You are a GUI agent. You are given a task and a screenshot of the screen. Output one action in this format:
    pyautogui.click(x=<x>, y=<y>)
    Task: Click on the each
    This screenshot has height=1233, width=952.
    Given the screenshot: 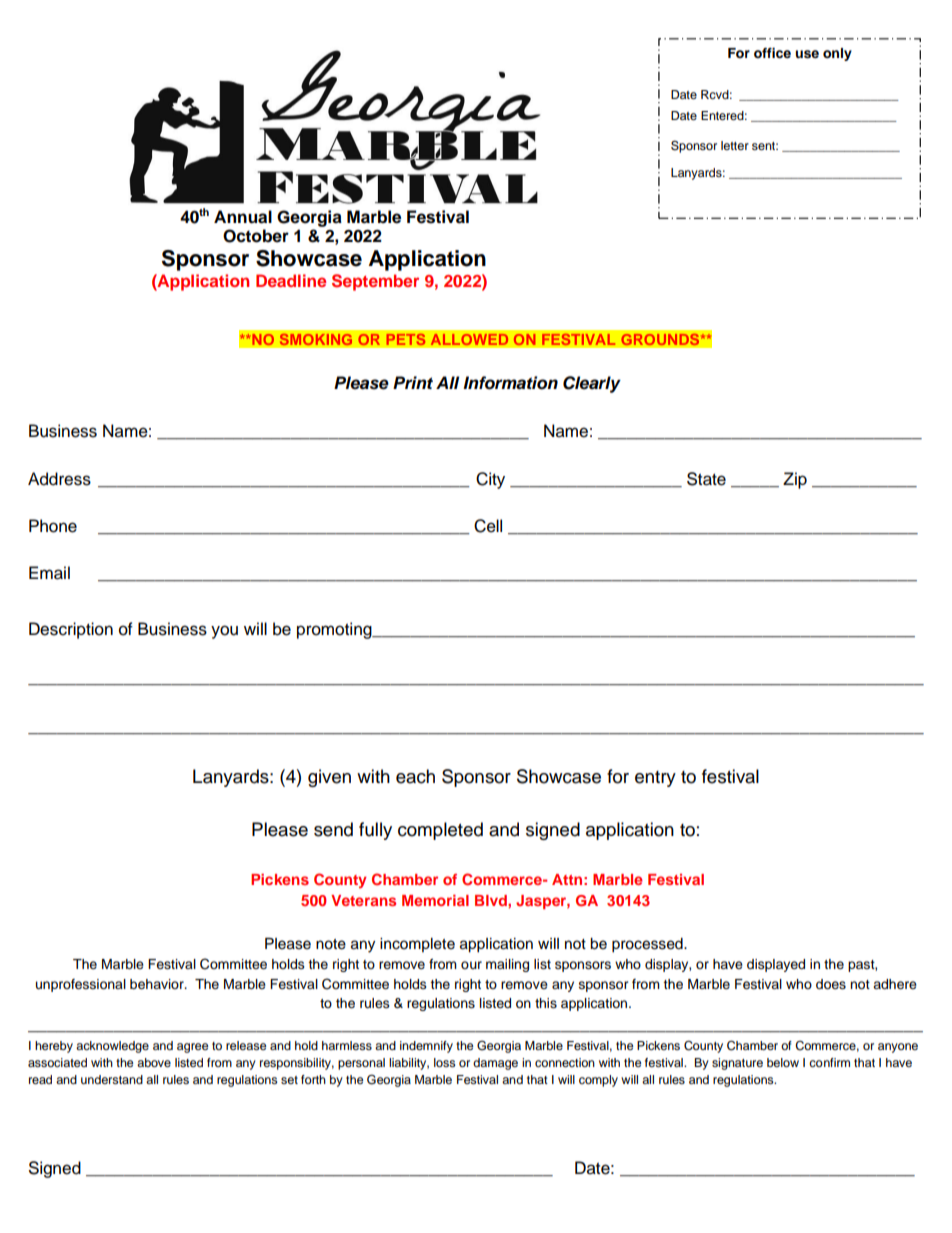 What is the action you would take?
    pyautogui.click(x=415, y=776)
